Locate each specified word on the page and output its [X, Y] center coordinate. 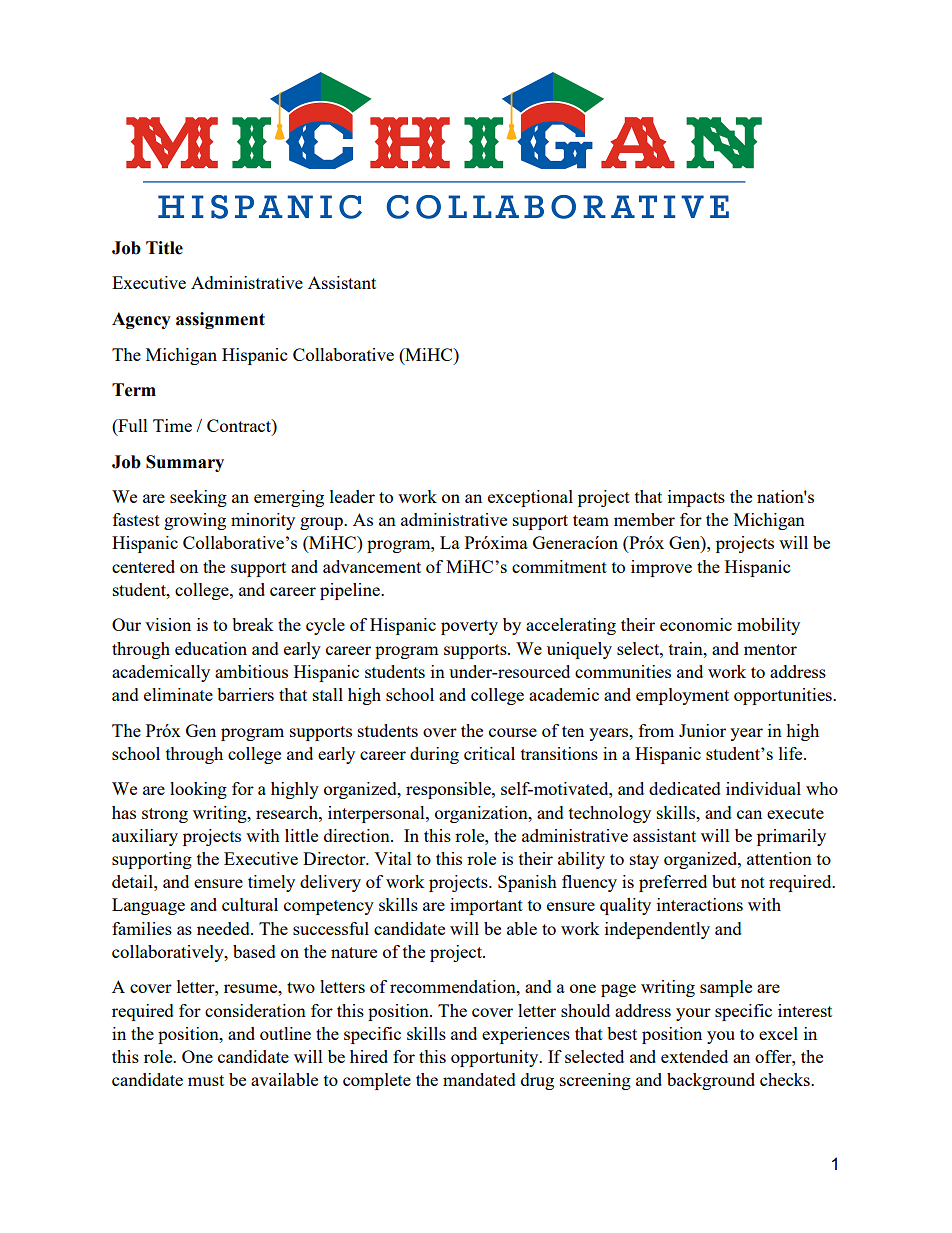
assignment [220, 320]
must [206, 1080]
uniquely [579, 650]
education [211, 648]
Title [164, 248]
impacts [696, 498]
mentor [770, 649]
